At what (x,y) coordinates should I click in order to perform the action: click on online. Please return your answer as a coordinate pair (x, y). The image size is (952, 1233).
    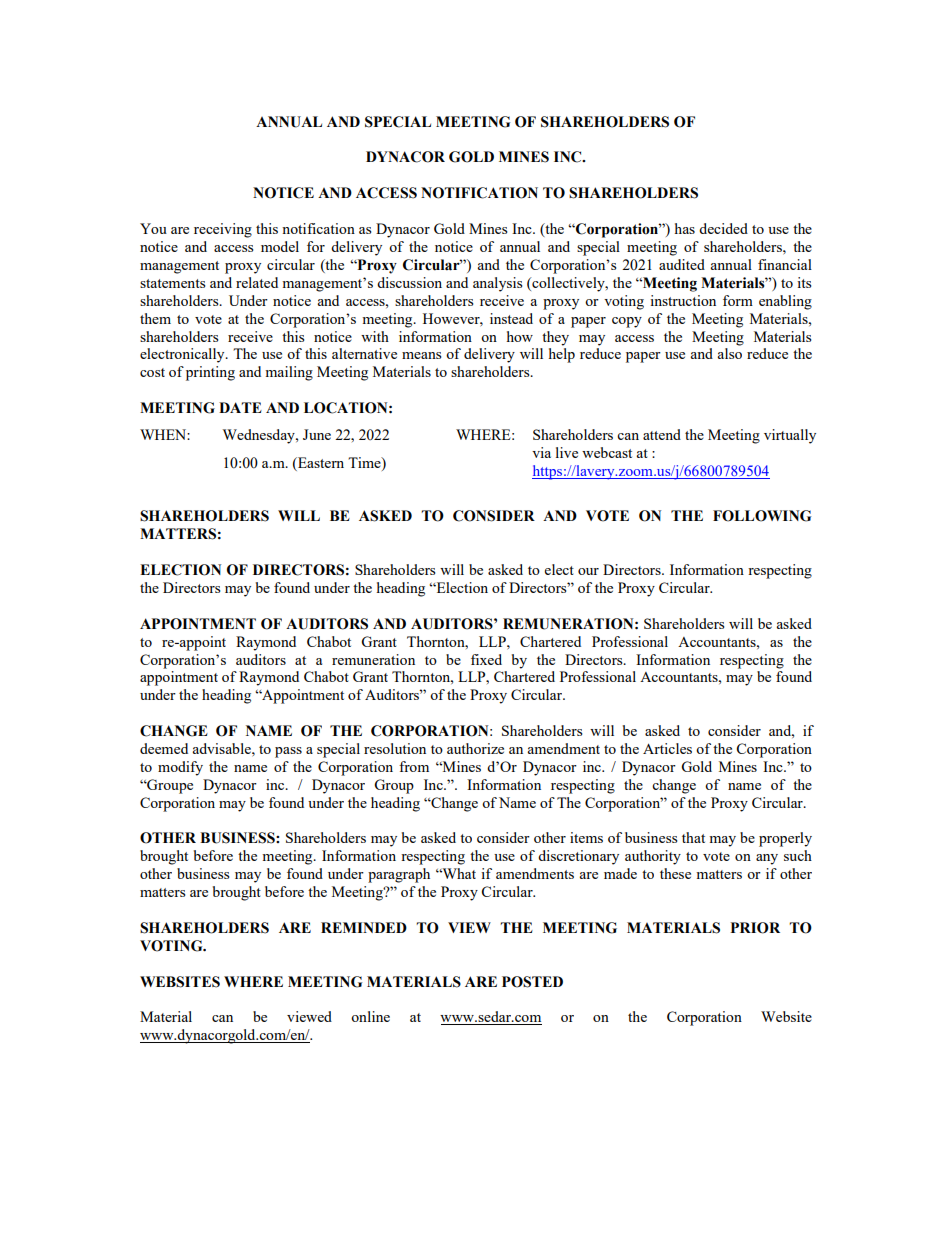
    Looking at the image, I should click on (370, 1016).
